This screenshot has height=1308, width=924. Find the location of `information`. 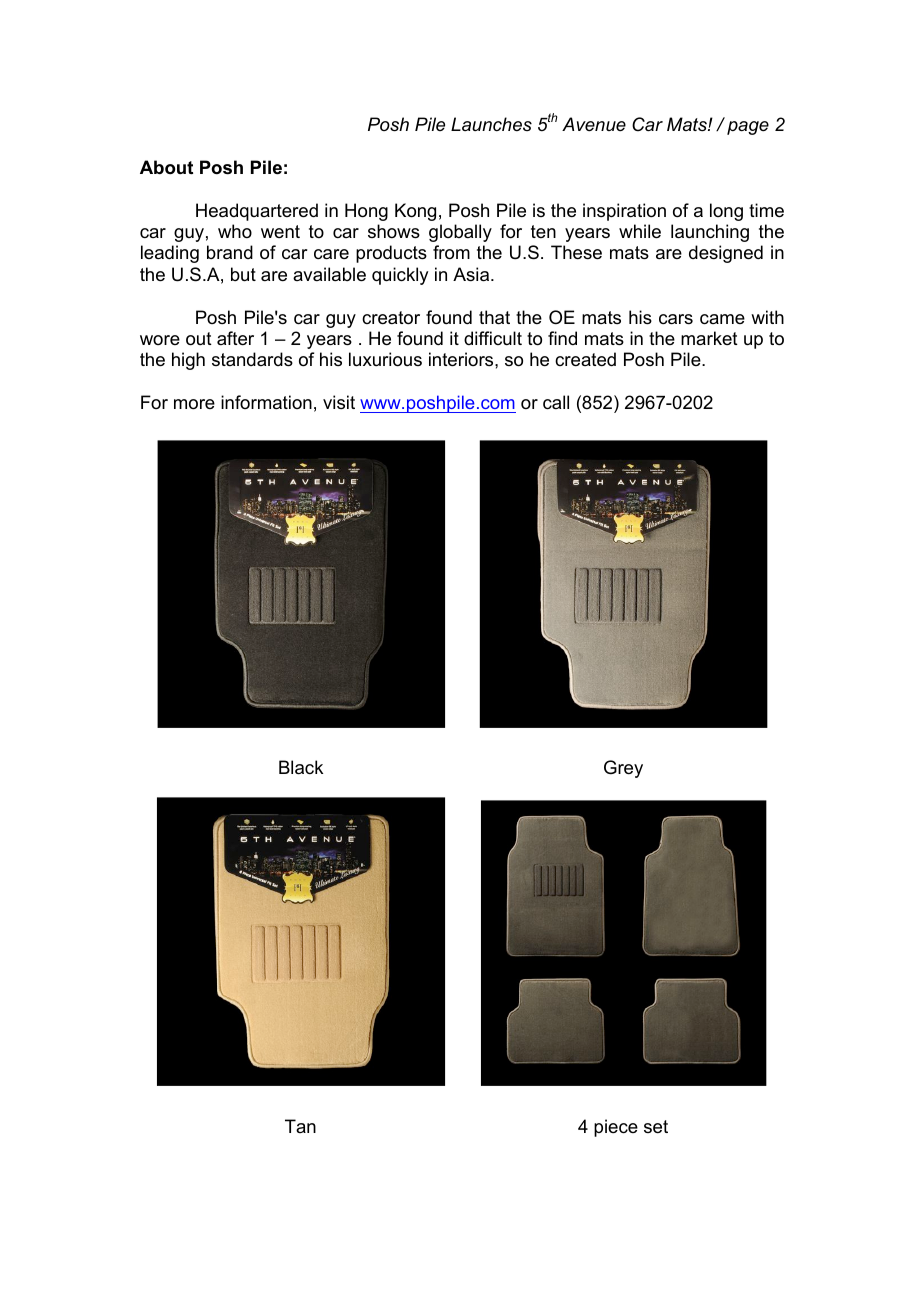

information is located at coordinates (266, 402).
